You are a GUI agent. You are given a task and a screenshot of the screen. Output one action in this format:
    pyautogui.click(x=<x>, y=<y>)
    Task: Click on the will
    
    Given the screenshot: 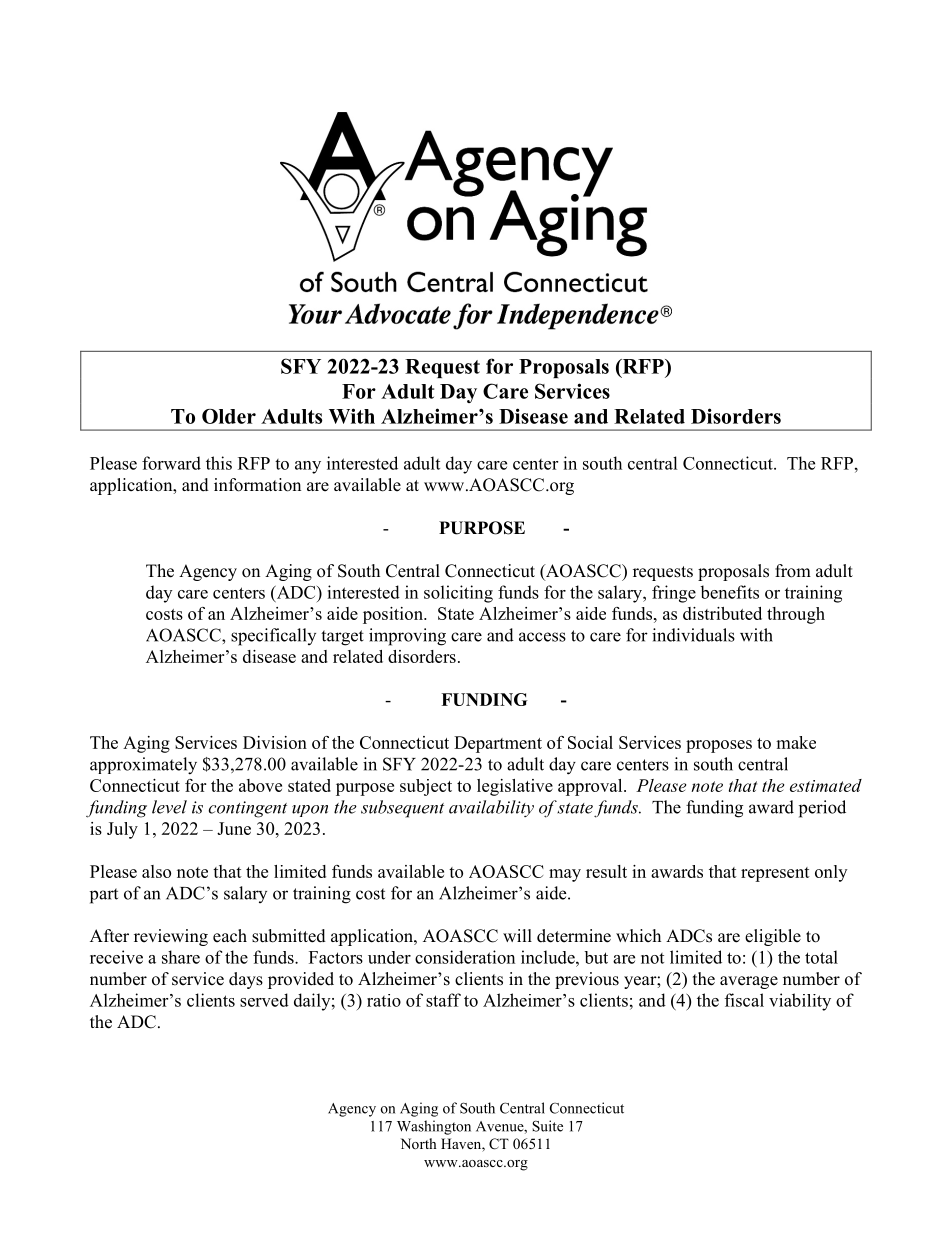 What is the action you would take?
    pyautogui.click(x=517, y=935)
